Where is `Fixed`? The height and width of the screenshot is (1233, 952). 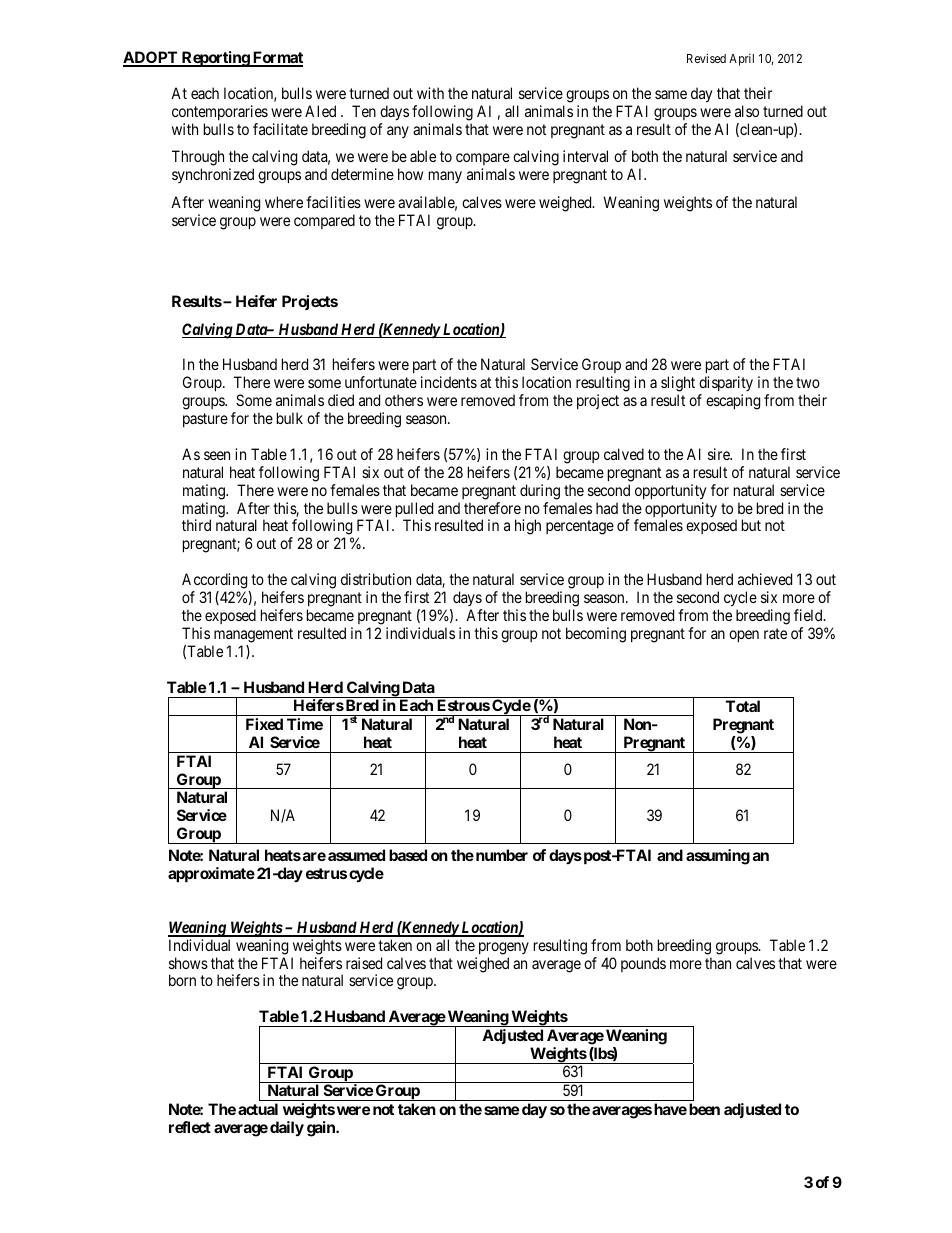
Fixed is located at coordinates (264, 724).
